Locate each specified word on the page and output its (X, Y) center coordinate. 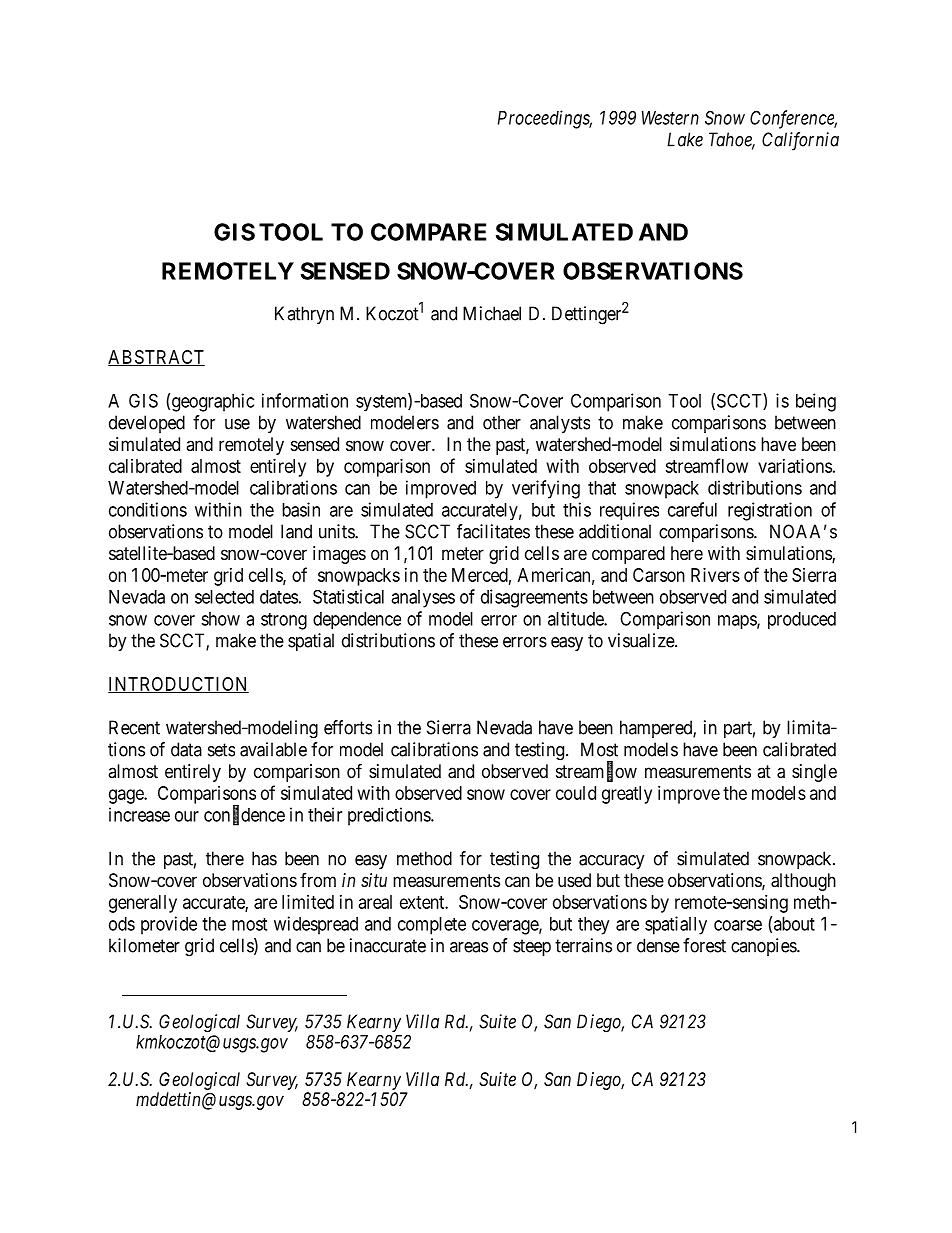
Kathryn (304, 315)
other (502, 422)
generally (143, 904)
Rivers (715, 575)
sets (221, 750)
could (576, 793)
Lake (685, 139)
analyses (423, 599)
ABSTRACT (156, 358)
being (816, 402)
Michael (492, 313)
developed (147, 424)
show (220, 619)
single (814, 773)
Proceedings (544, 119)
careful (692, 509)
